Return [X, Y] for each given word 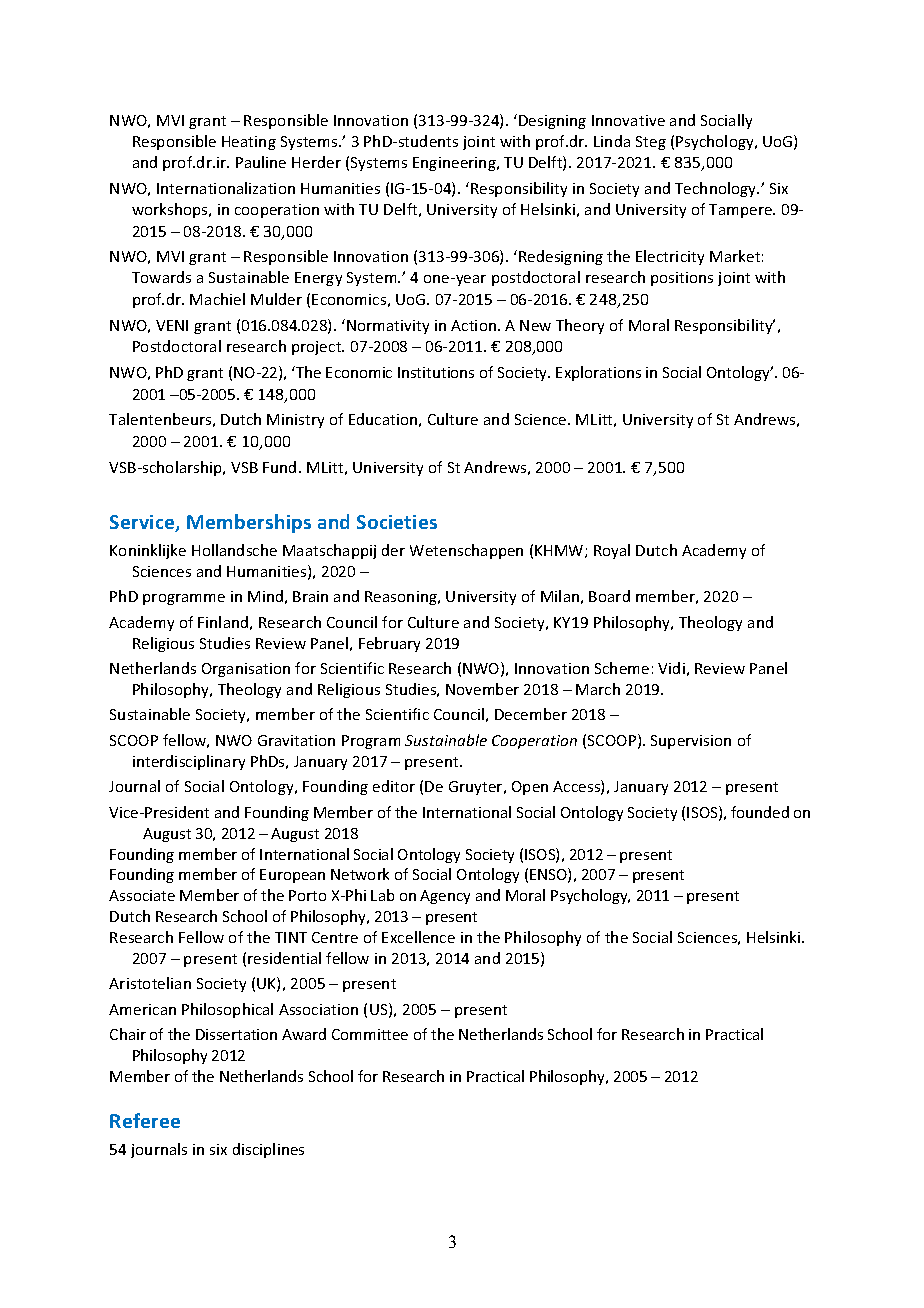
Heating [249, 143]
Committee [370, 1034]
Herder [316, 162]
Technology [717, 189]
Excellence [418, 937]
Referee [145, 1120]
